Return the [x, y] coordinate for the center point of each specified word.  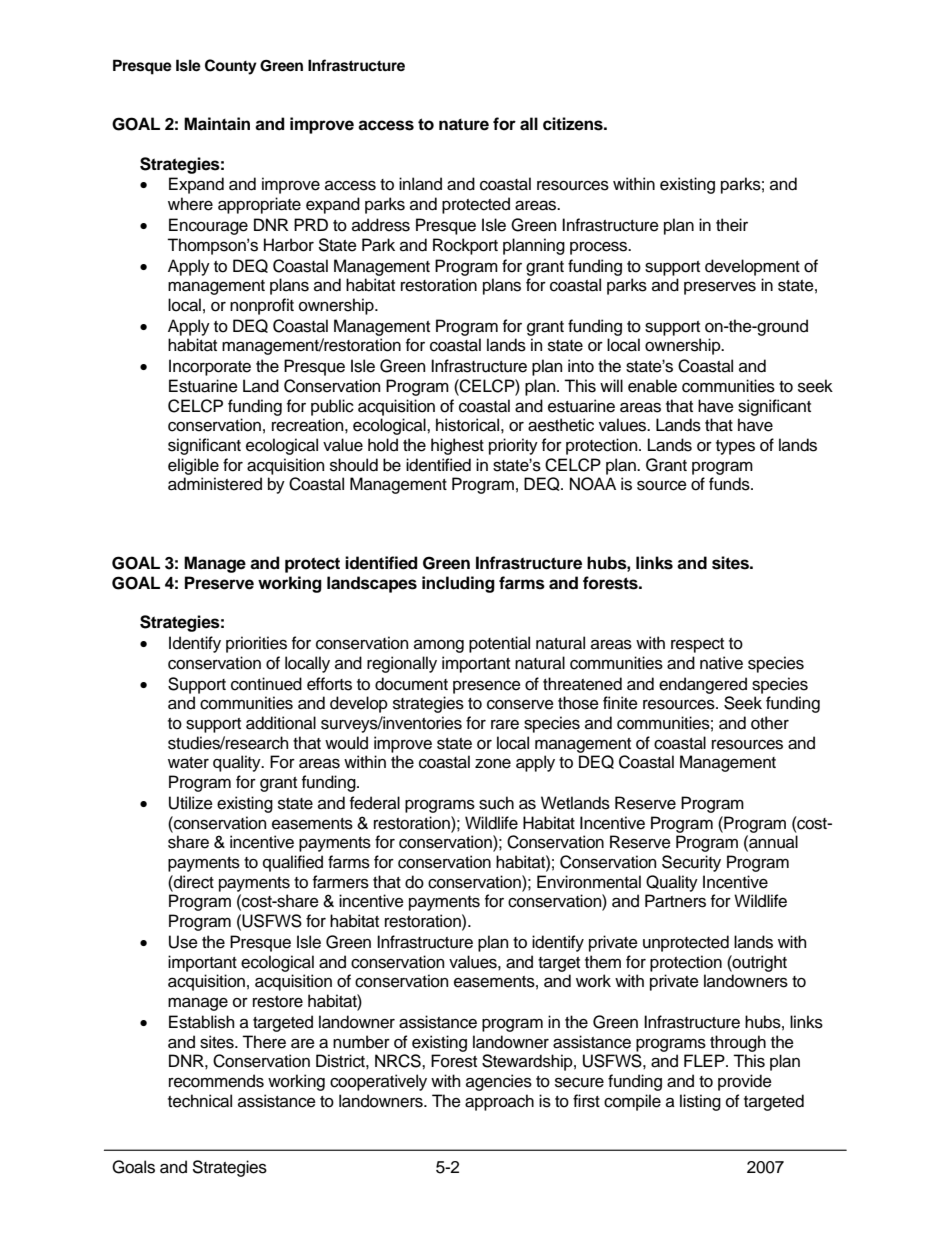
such [496, 803]
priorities [256, 644]
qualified [293, 863]
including [458, 584]
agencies [499, 1082]
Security [691, 863]
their [732, 225]
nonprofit [262, 306]
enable [652, 386]
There [264, 1042]
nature [464, 125]
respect [697, 645]
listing [700, 1102]
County [231, 67]
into [581, 366]
